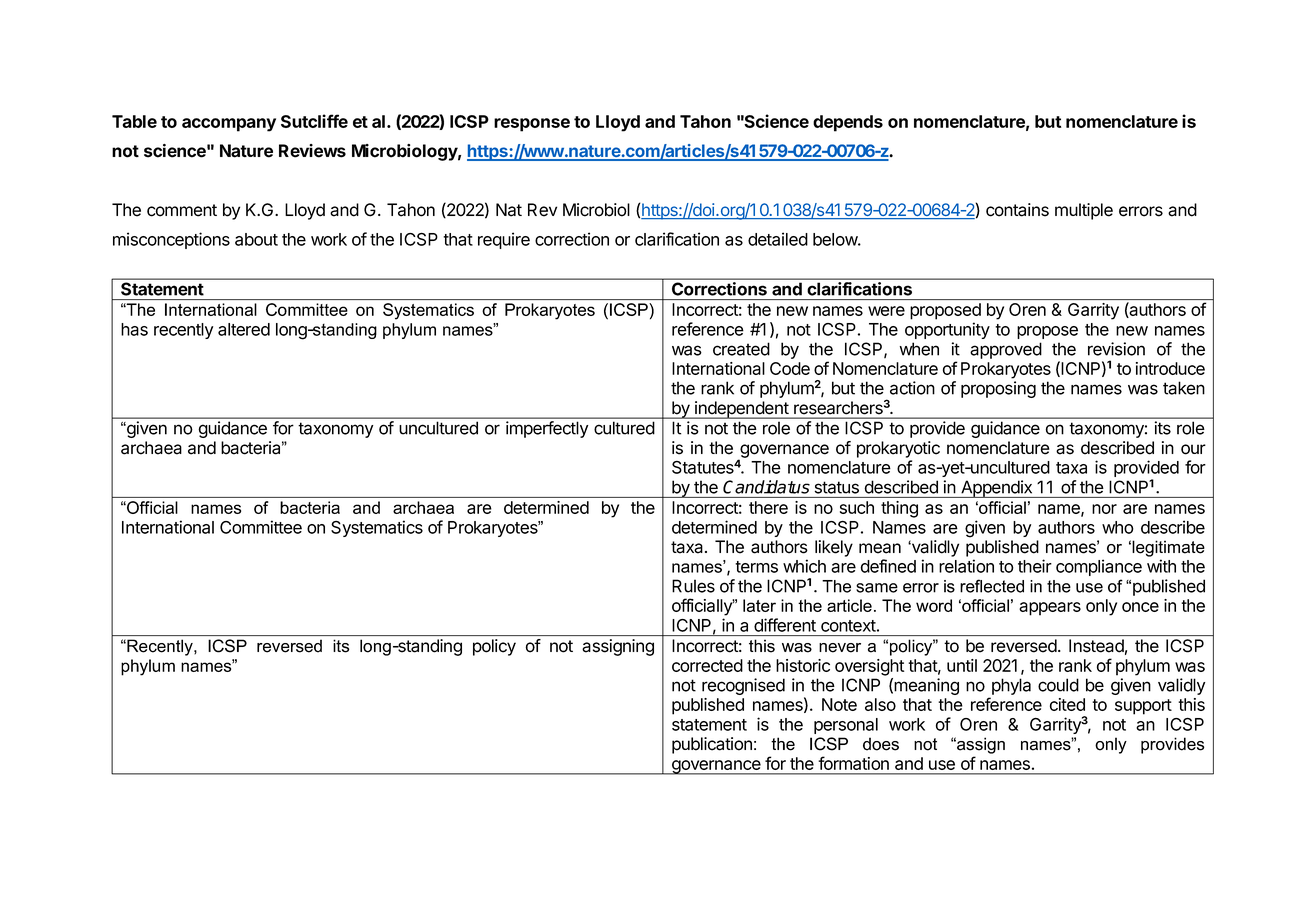 This screenshot has height=924, width=1308. Describe the element at coordinates (1050, 609) in the screenshot. I see `appears` at that location.
